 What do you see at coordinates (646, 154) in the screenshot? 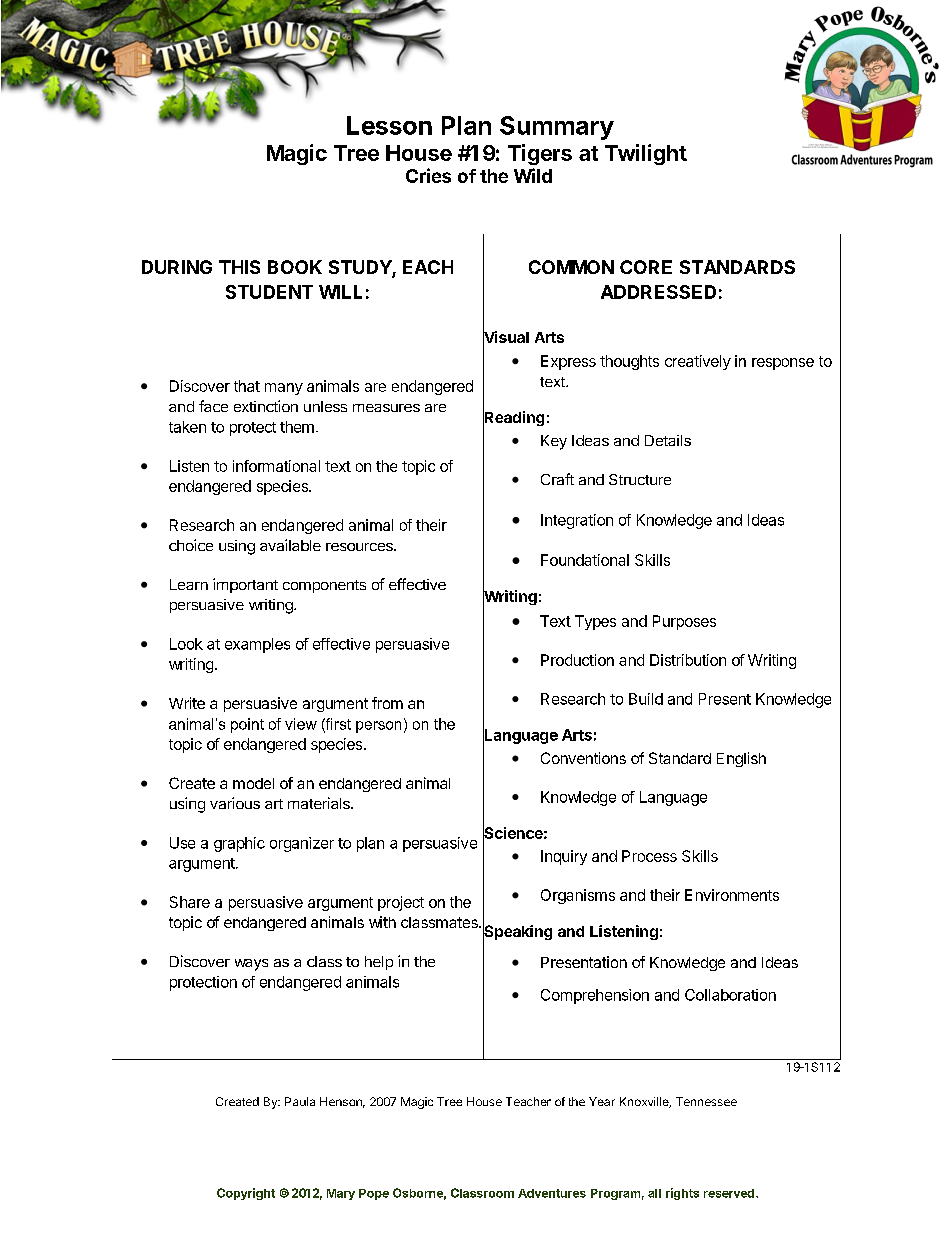
I see `Twilight` at bounding box center [646, 154].
